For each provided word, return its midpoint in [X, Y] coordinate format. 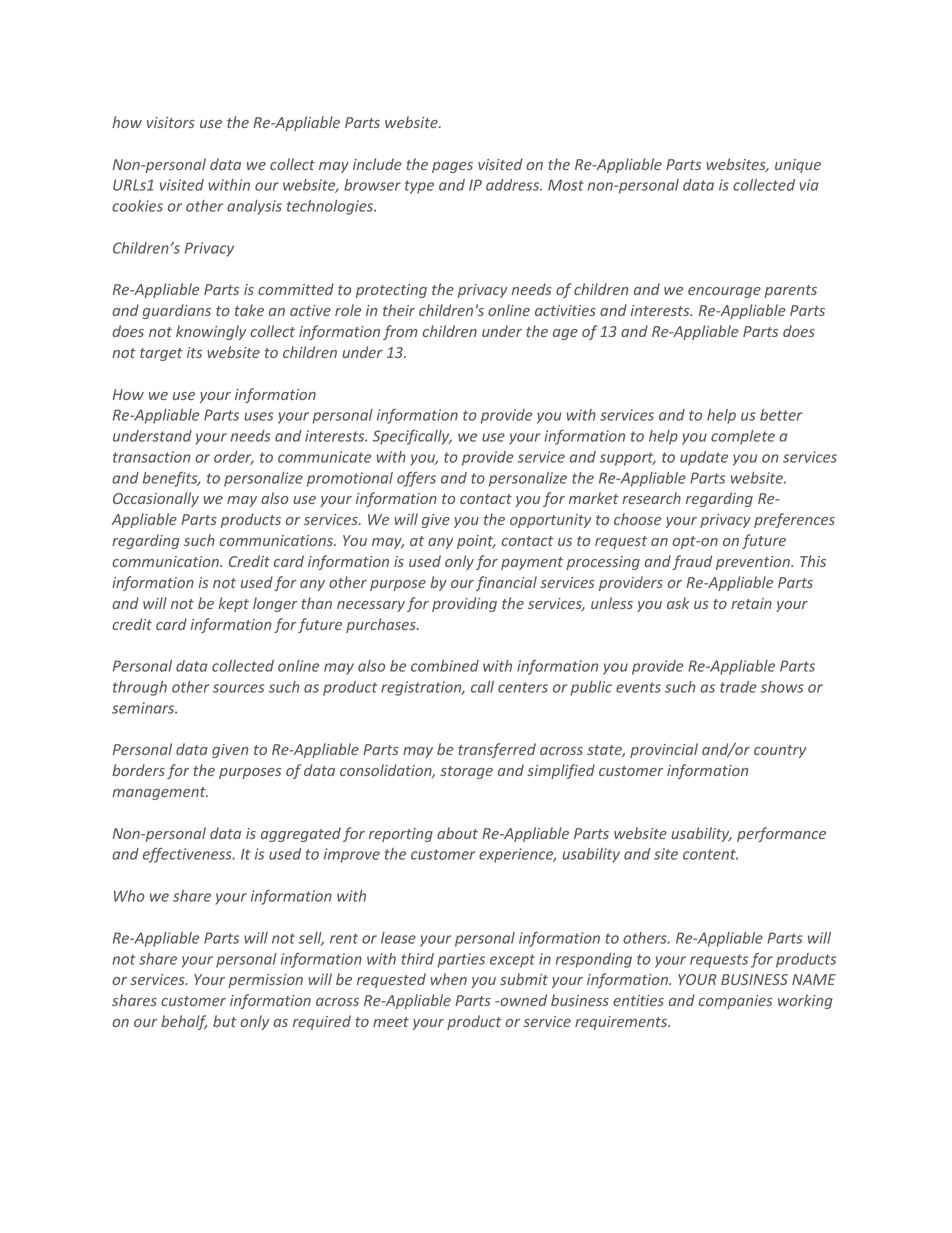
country [780, 751]
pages [452, 167]
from [400, 332]
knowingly [211, 332]
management [160, 793]
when [449, 979]
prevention [754, 563]
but [224, 1021]
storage [466, 772]
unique [798, 166]
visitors [171, 122]
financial [506, 583]
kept [234, 604]
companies [735, 1002]
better [781, 415]
